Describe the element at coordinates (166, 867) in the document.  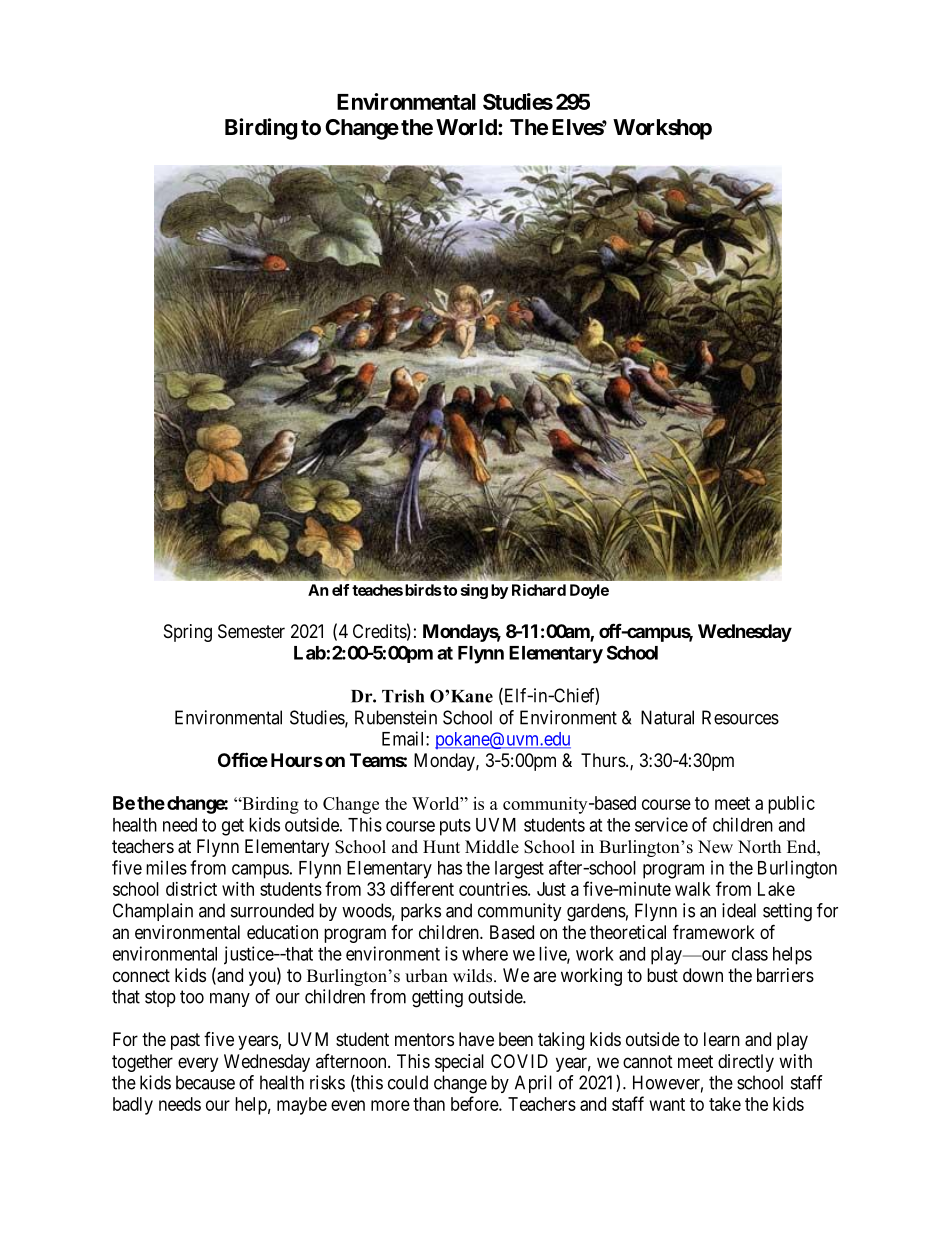
I see `miles` at that location.
